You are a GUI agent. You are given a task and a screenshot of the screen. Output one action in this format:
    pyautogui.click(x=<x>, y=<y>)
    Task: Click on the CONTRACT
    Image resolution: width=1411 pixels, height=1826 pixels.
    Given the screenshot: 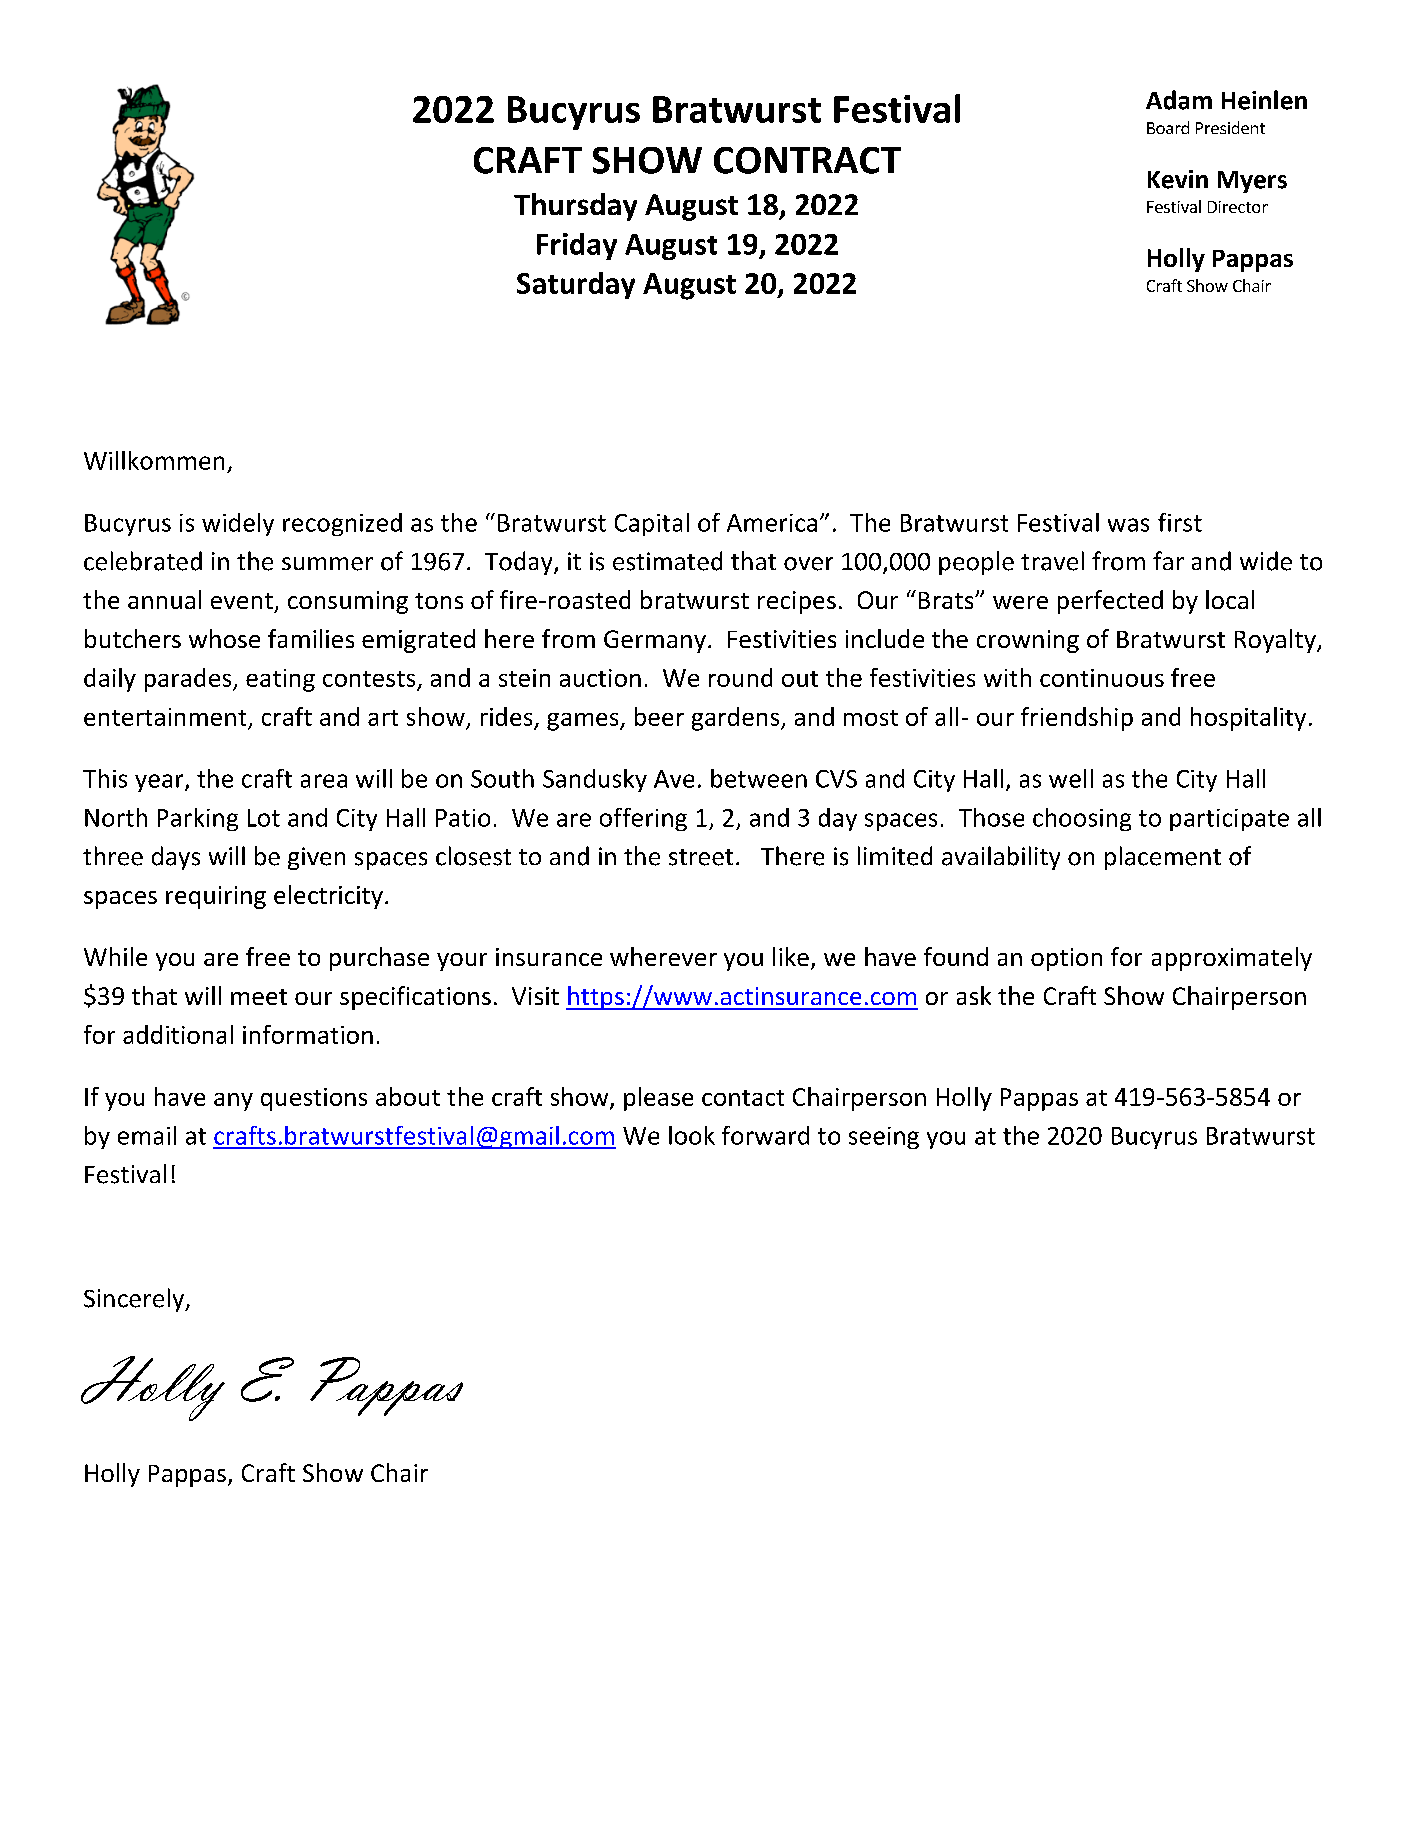 What is the action you would take?
    pyautogui.click(x=807, y=160)
